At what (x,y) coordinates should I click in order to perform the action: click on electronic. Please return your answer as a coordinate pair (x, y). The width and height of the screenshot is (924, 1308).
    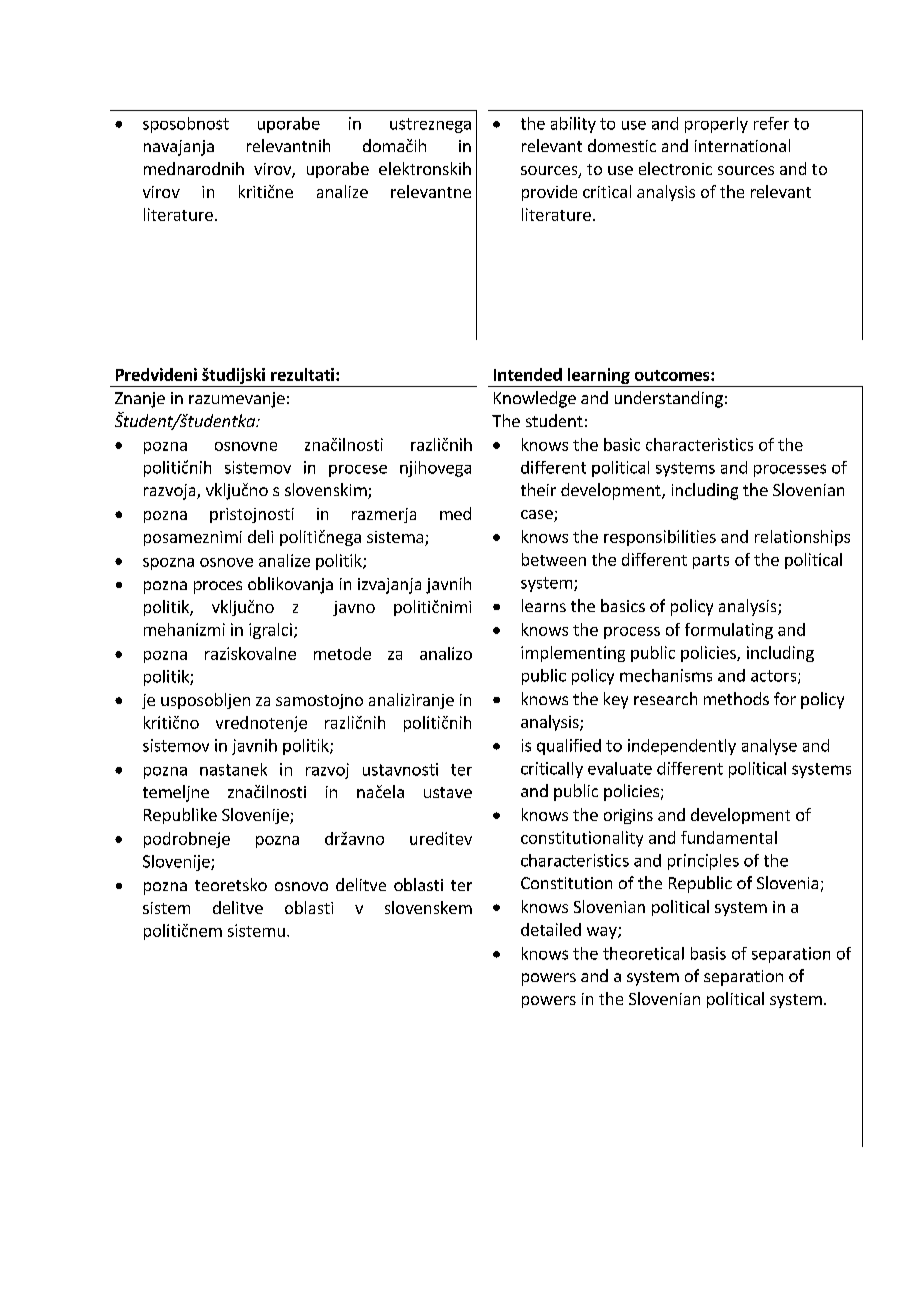
    Looking at the image, I should click on (675, 168).
